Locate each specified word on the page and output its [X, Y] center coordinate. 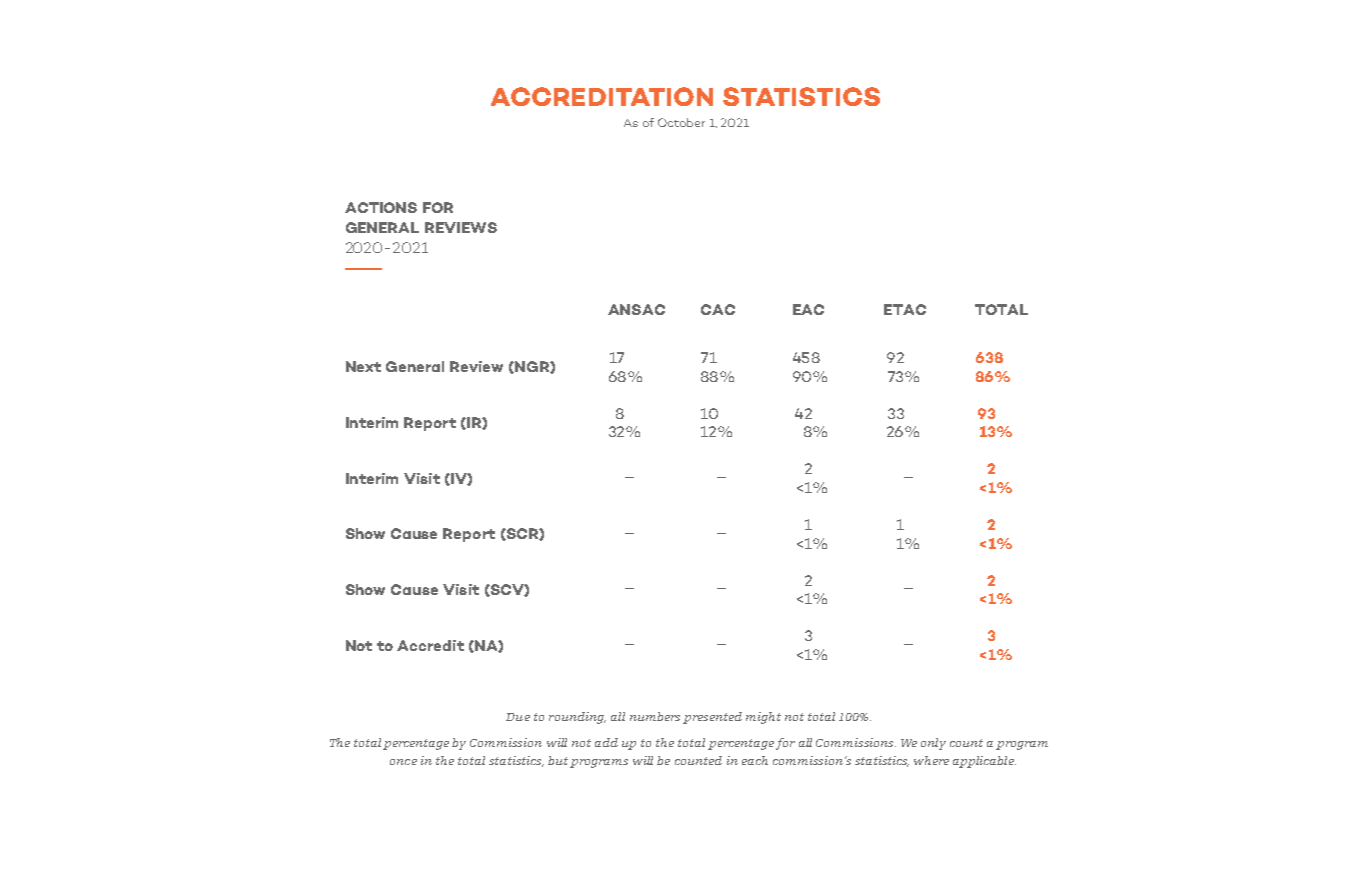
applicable [984, 762]
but [558, 760]
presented [712, 718]
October [681, 122]
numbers [655, 716]
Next [363, 366]
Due [518, 717]
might [763, 718]
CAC [718, 309]
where [931, 760]
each [755, 760]
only [933, 744]
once [403, 762]
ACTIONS [381, 207]
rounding [577, 718]
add [606, 742]
